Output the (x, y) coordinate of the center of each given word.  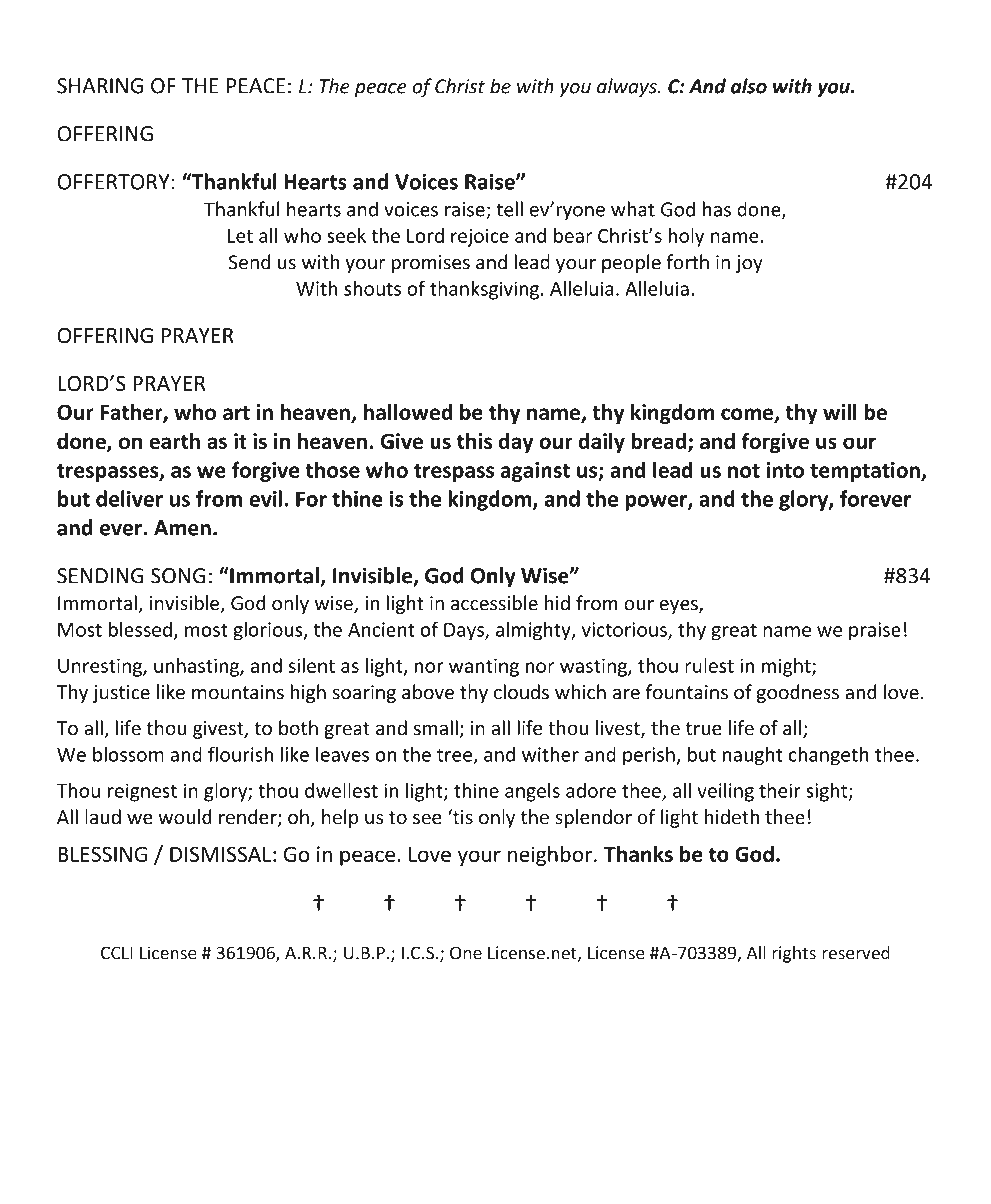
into (785, 470)
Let (240, 236)
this (474, 441)
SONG (178, 576)
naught (753, 756)
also (749, 86)
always (628, 87)
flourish (240, 754)
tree (455, 756)
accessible (494, 603)
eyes (679, 607)
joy (749, 264)
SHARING (100, 86)
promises (431, 264)
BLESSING (102, 854)
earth (174, 441)
